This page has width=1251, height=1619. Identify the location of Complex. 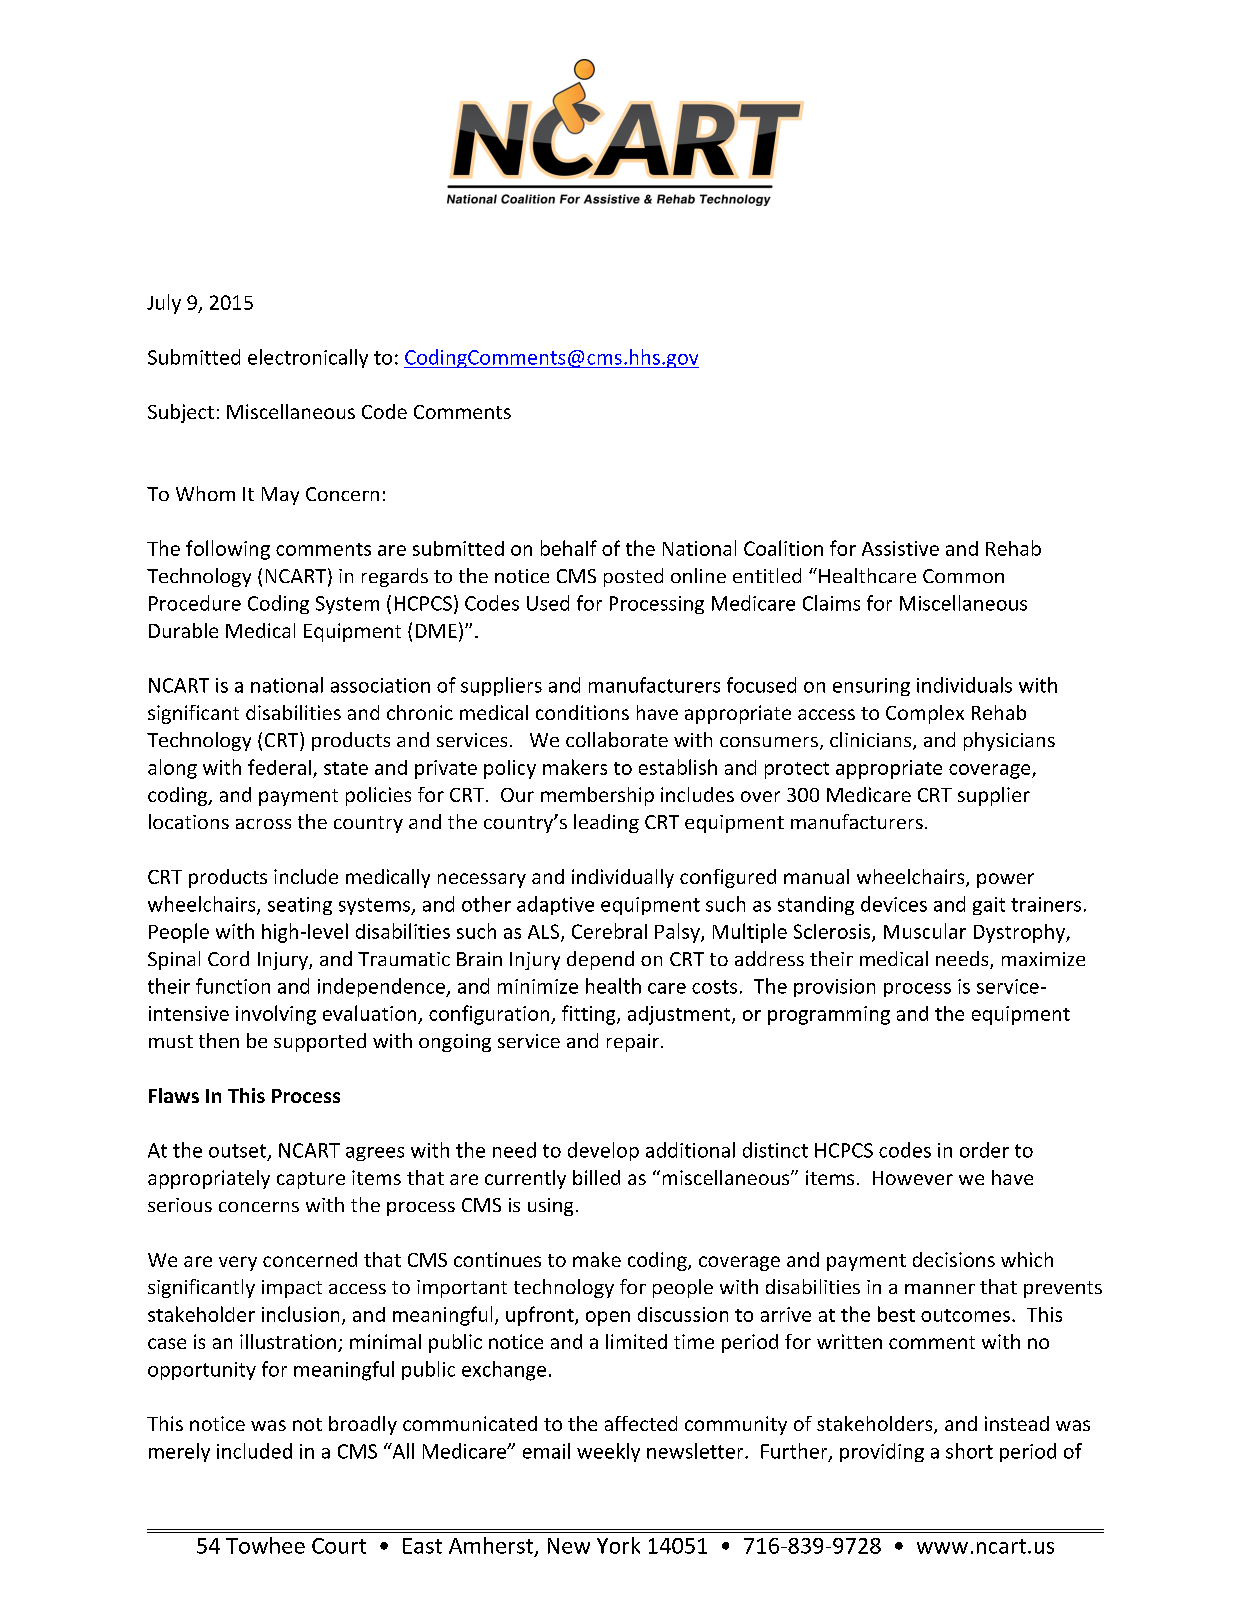
(925, 714).
